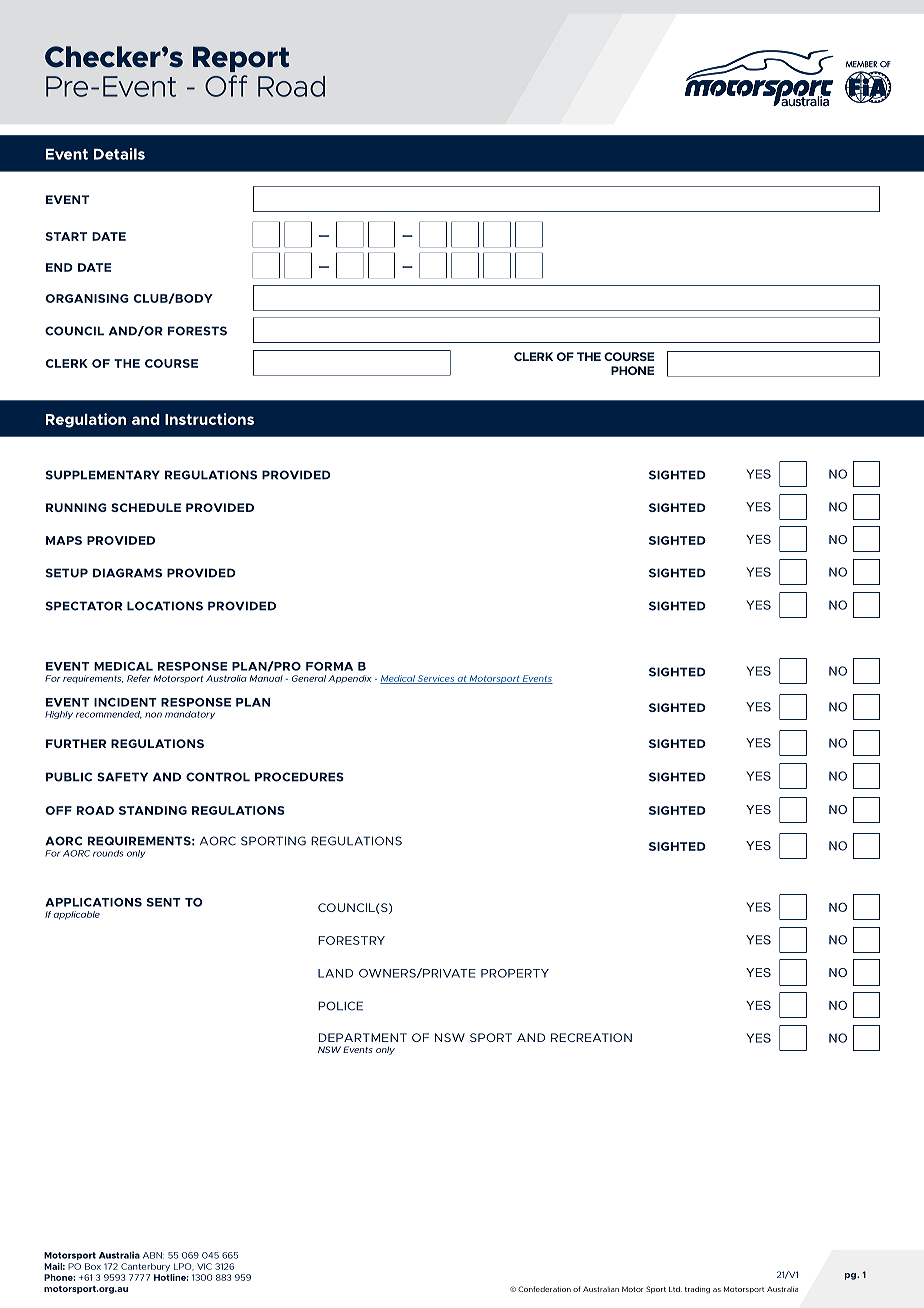 The image size is (924, 1308). I want to click on Refer, so click(139, 678).
